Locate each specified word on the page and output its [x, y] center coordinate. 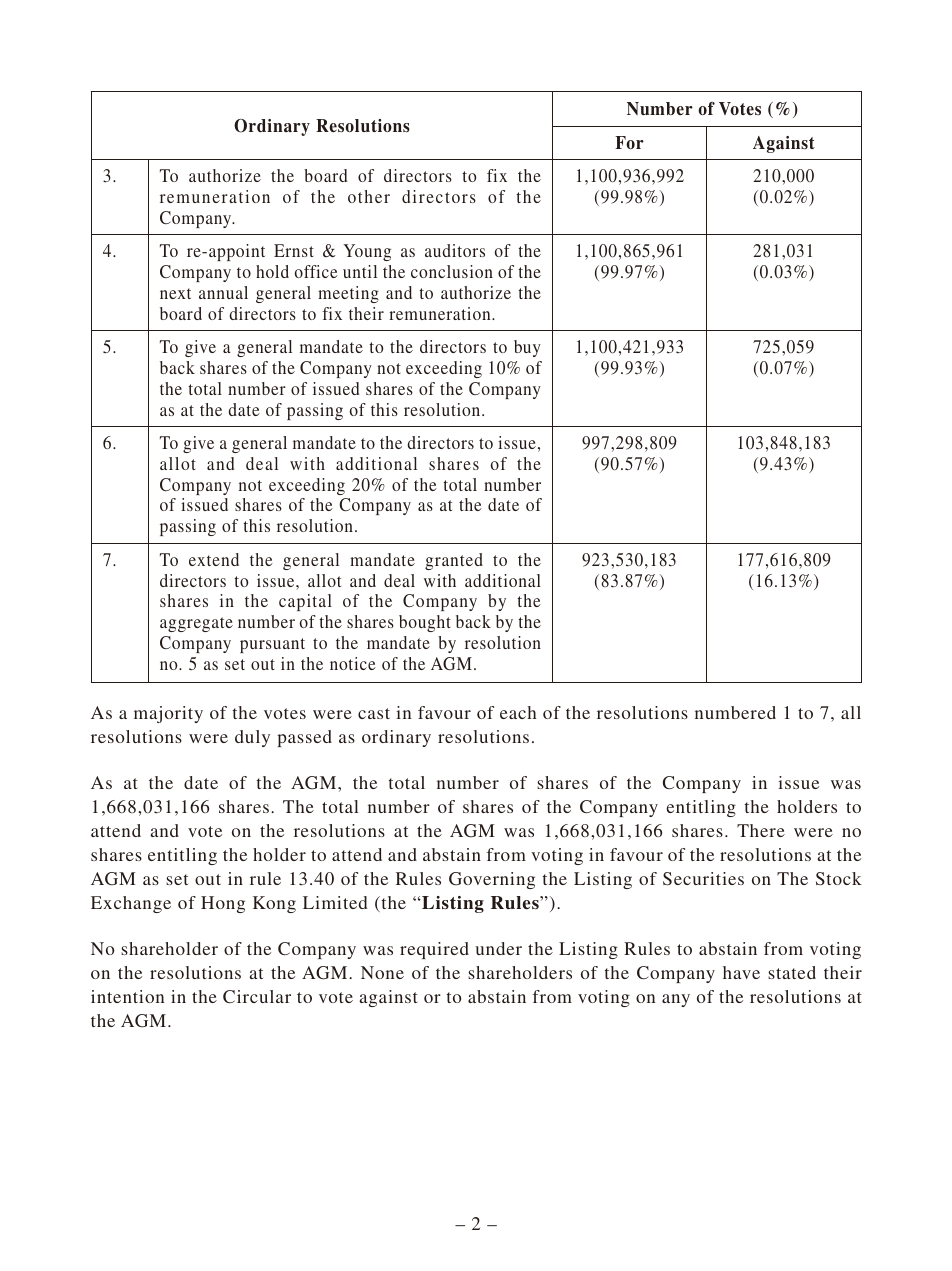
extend [214, 559]
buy [527, 348]
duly [252, 738]
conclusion [452, 271]
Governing [492, 880]
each [518, 712]
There [761, 830]
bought [425, 623]
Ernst [294, 250]
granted [454, 561]
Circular [257, 997]
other [369, 196]
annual [223, 292]
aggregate [196, 624]
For [629, 142]
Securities [703, 879]
